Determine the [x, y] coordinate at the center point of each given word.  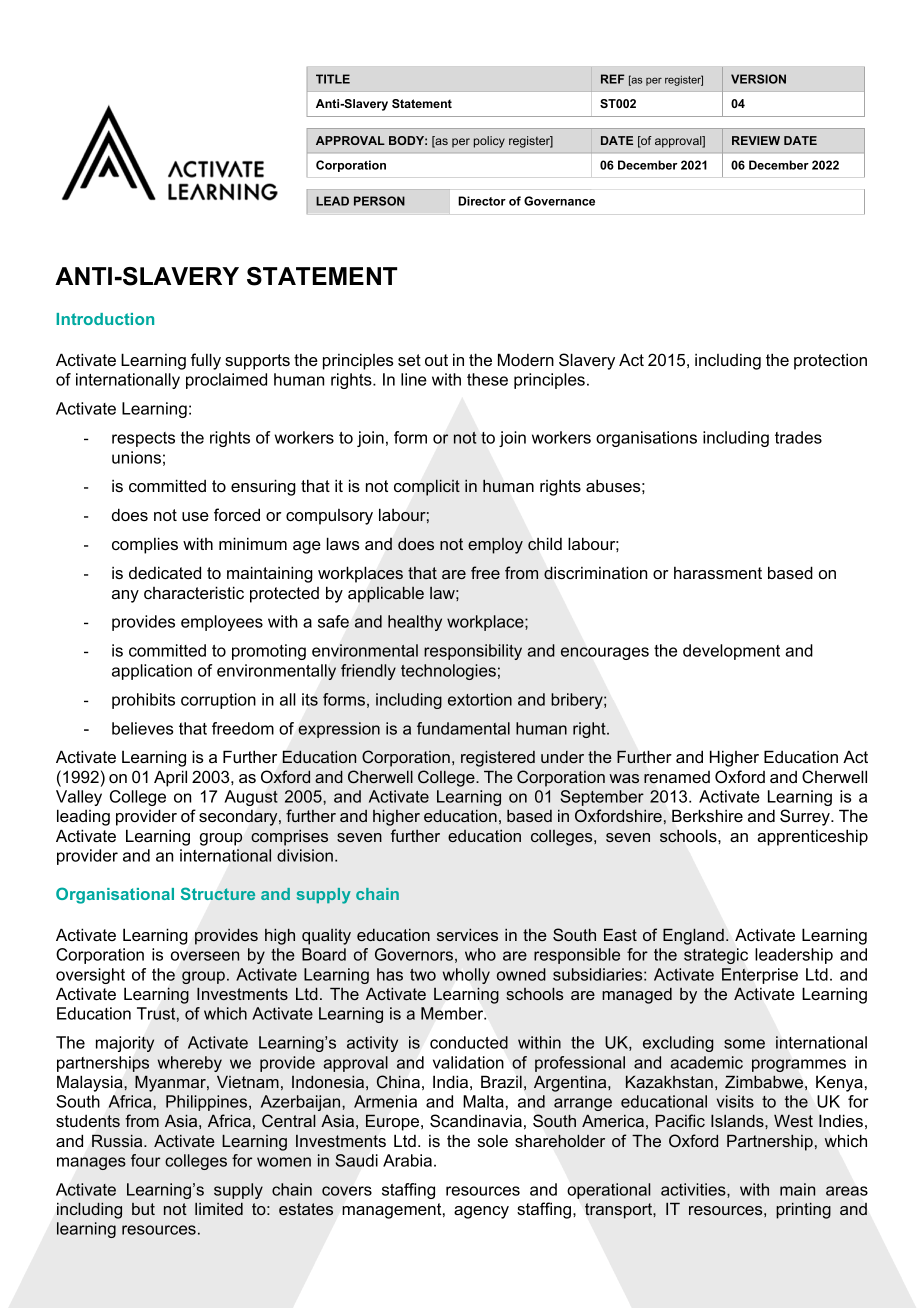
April [170, 778]
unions [136, 457]
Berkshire [707, 815]
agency [481, 1212]
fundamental [463, 728]
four [145, 1160]
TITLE [333, 79]
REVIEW [756, 140]
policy [489, 142]
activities [694, 1190]
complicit [427, 487]
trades [798, 437]
